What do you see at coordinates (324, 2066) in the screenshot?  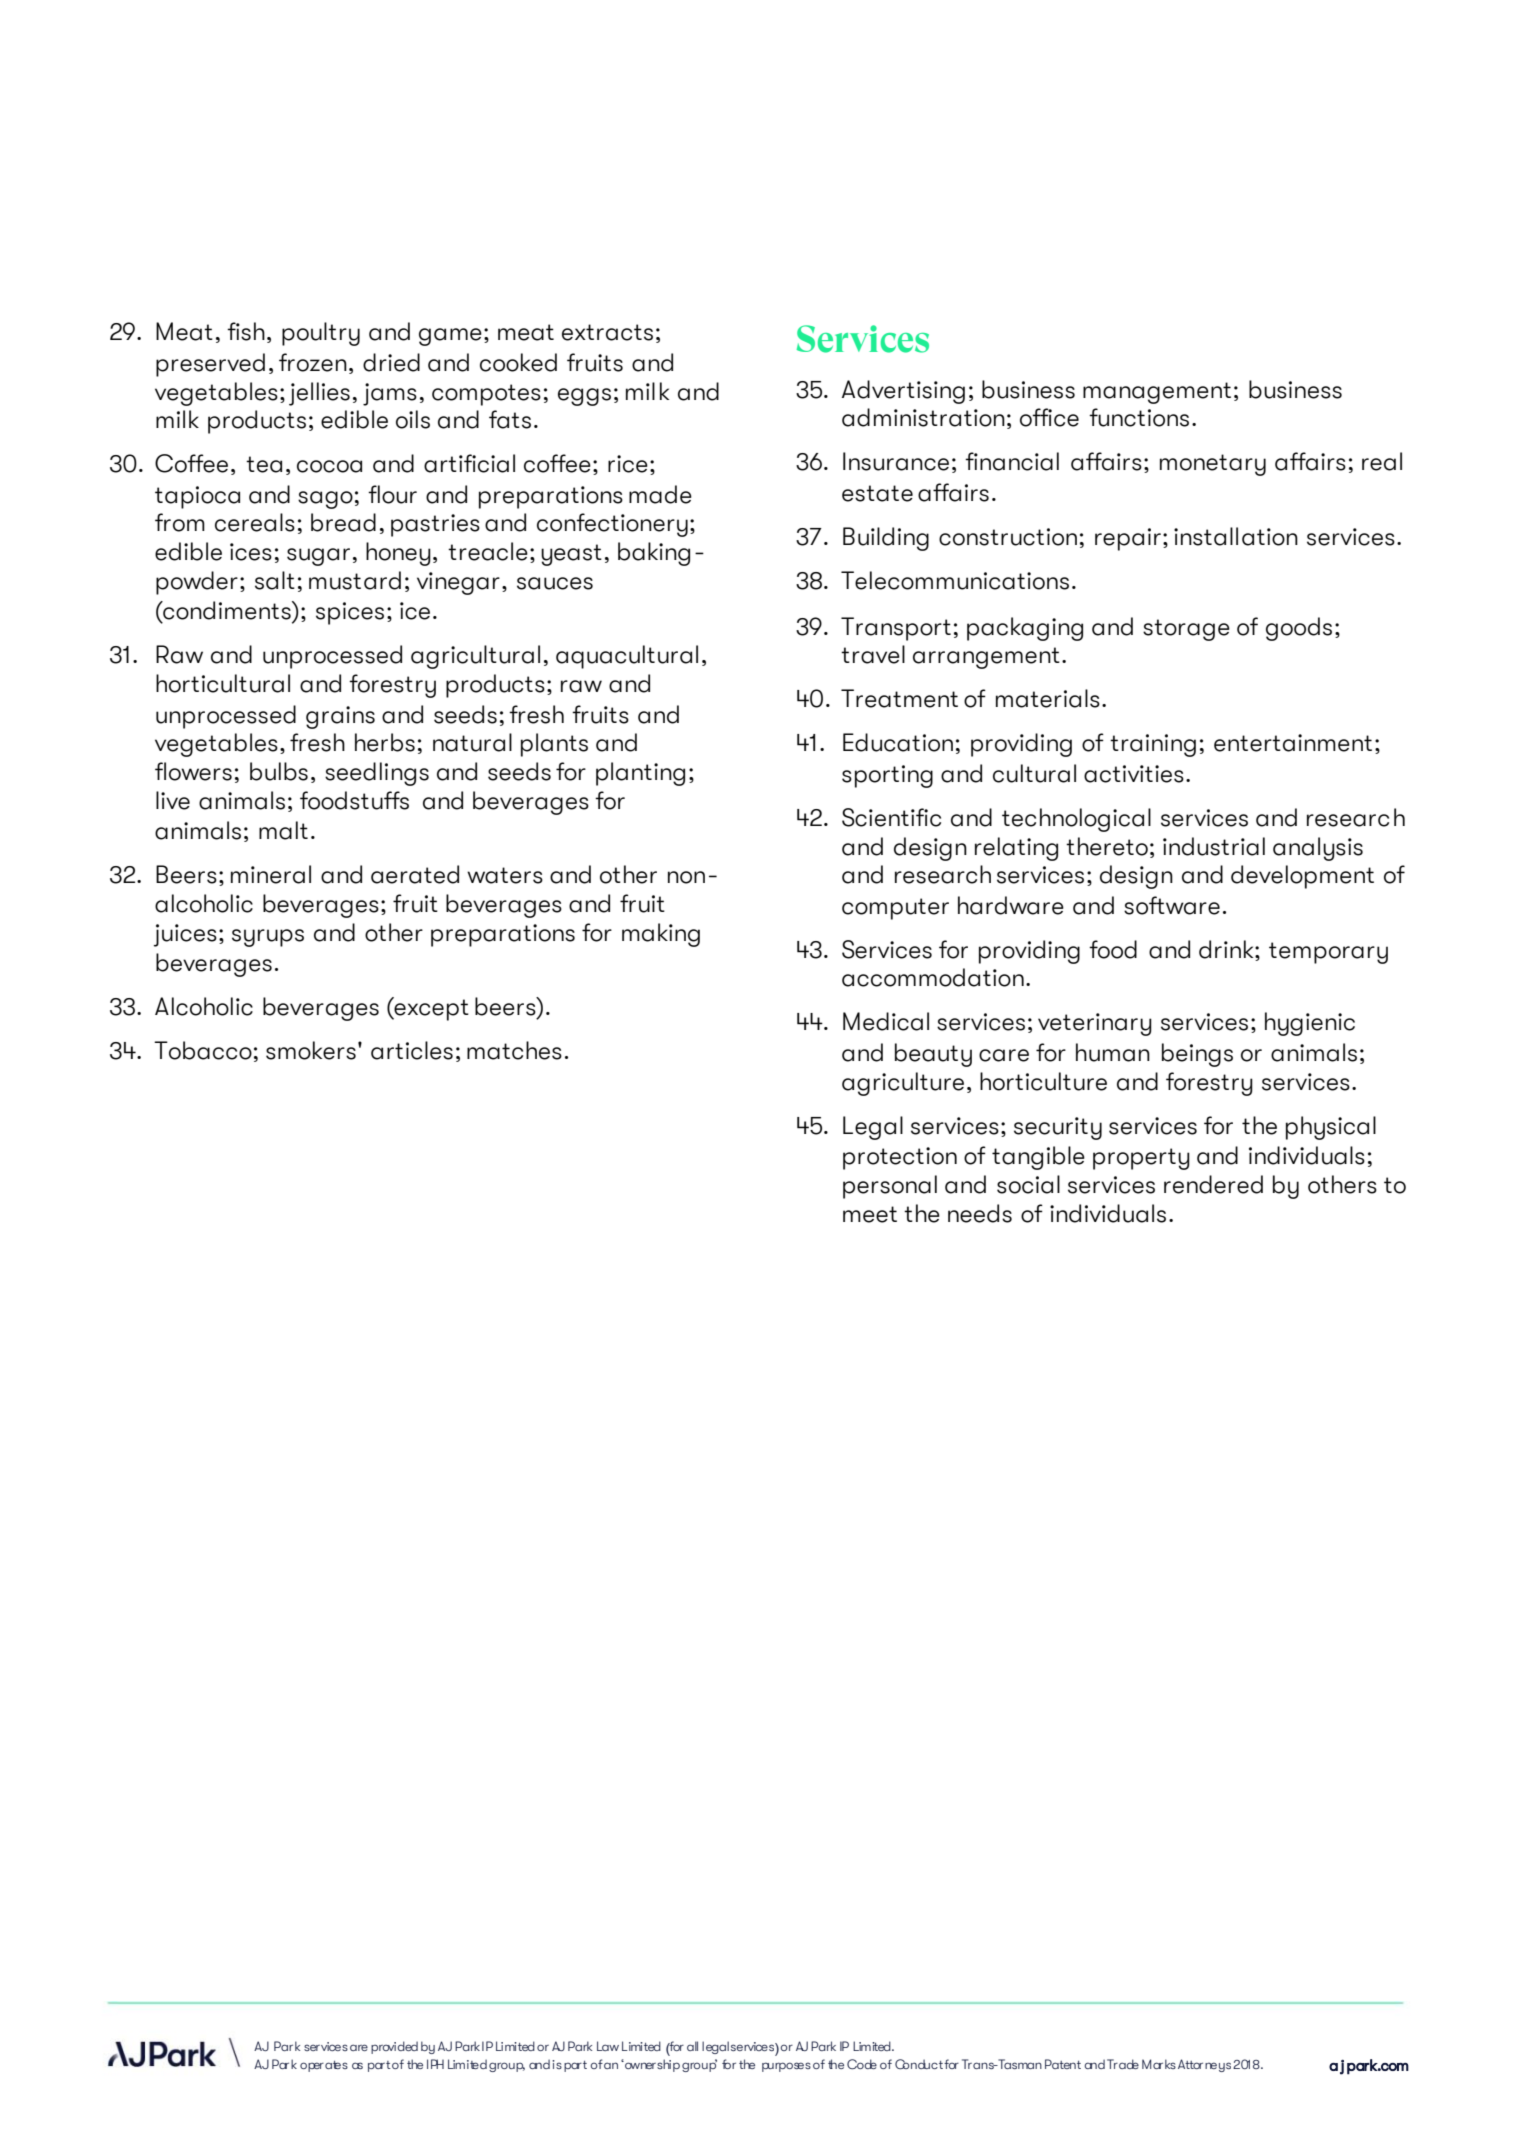 I see `operates` at bounding box center [324, 2066].
